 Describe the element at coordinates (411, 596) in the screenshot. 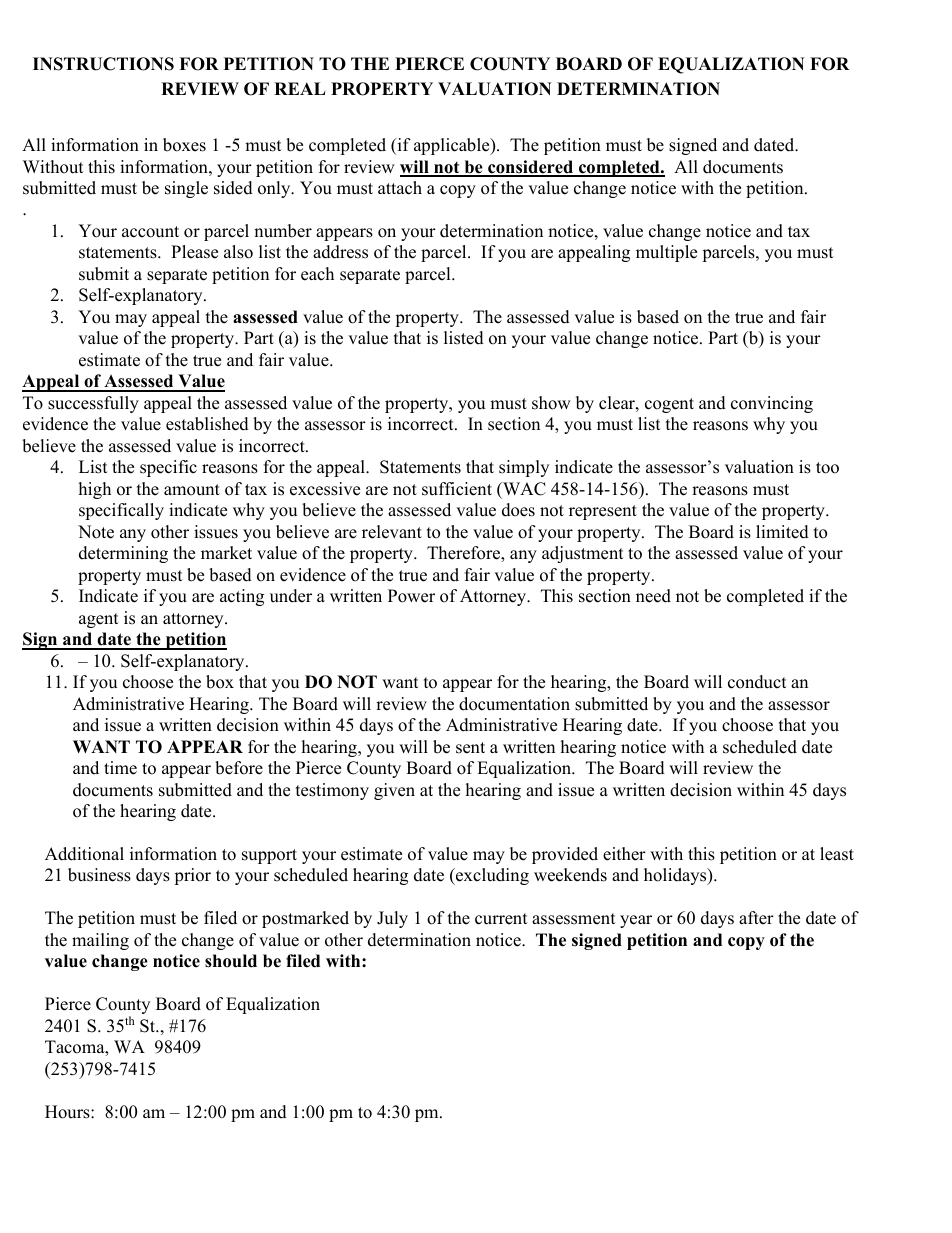

I see `Power` at that location.
